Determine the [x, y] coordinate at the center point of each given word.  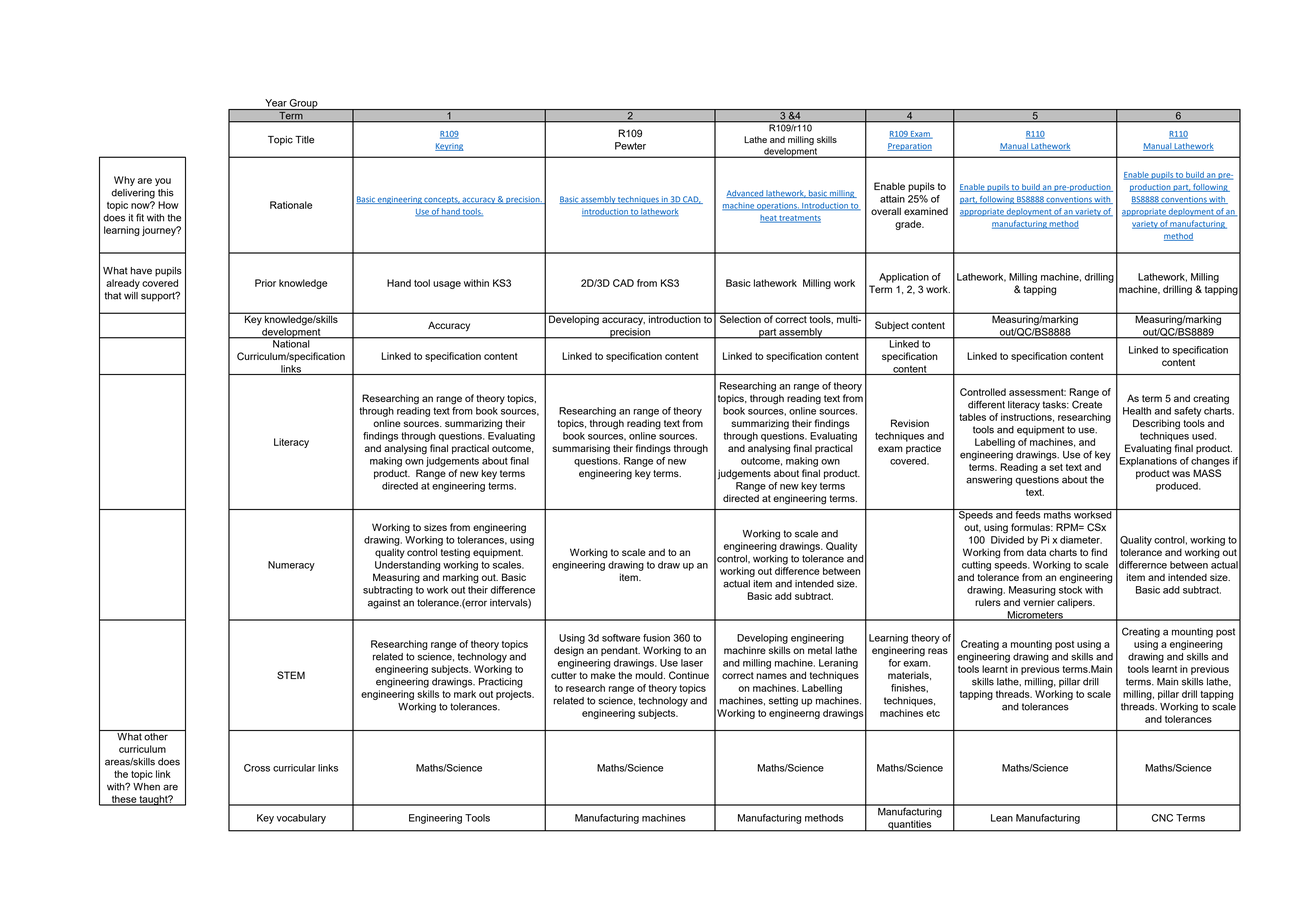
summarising [581, 449]
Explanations [1148, 462]
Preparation [909, 147]
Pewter [630, 146]
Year [276, 103]
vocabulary [301, 819]
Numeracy [291, 566]
